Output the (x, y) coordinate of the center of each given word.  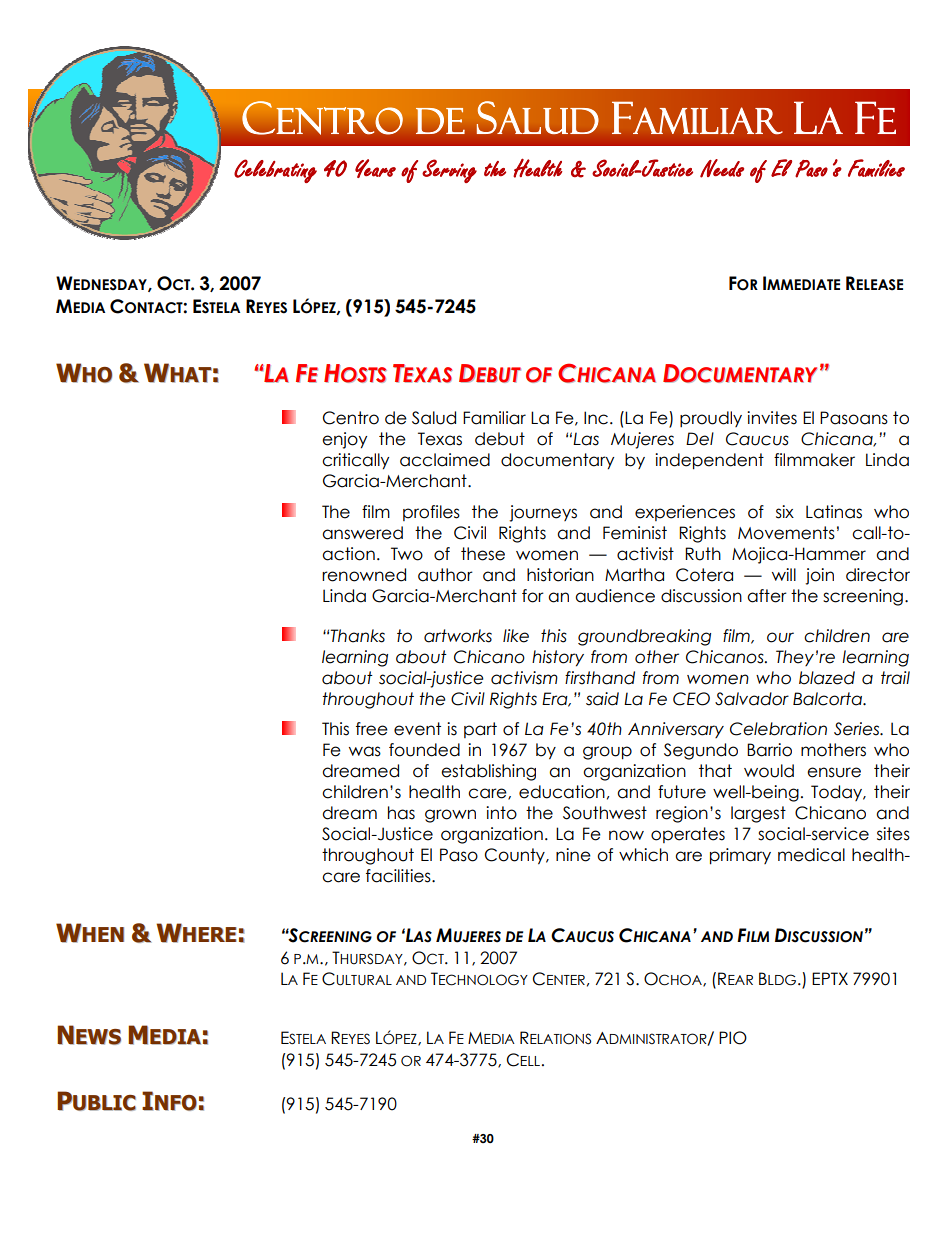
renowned (364, 575)
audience (615, 596)
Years (375, 168)
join (819, 576)
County (516, 856)
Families (876, 168)
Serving (449, 171)
